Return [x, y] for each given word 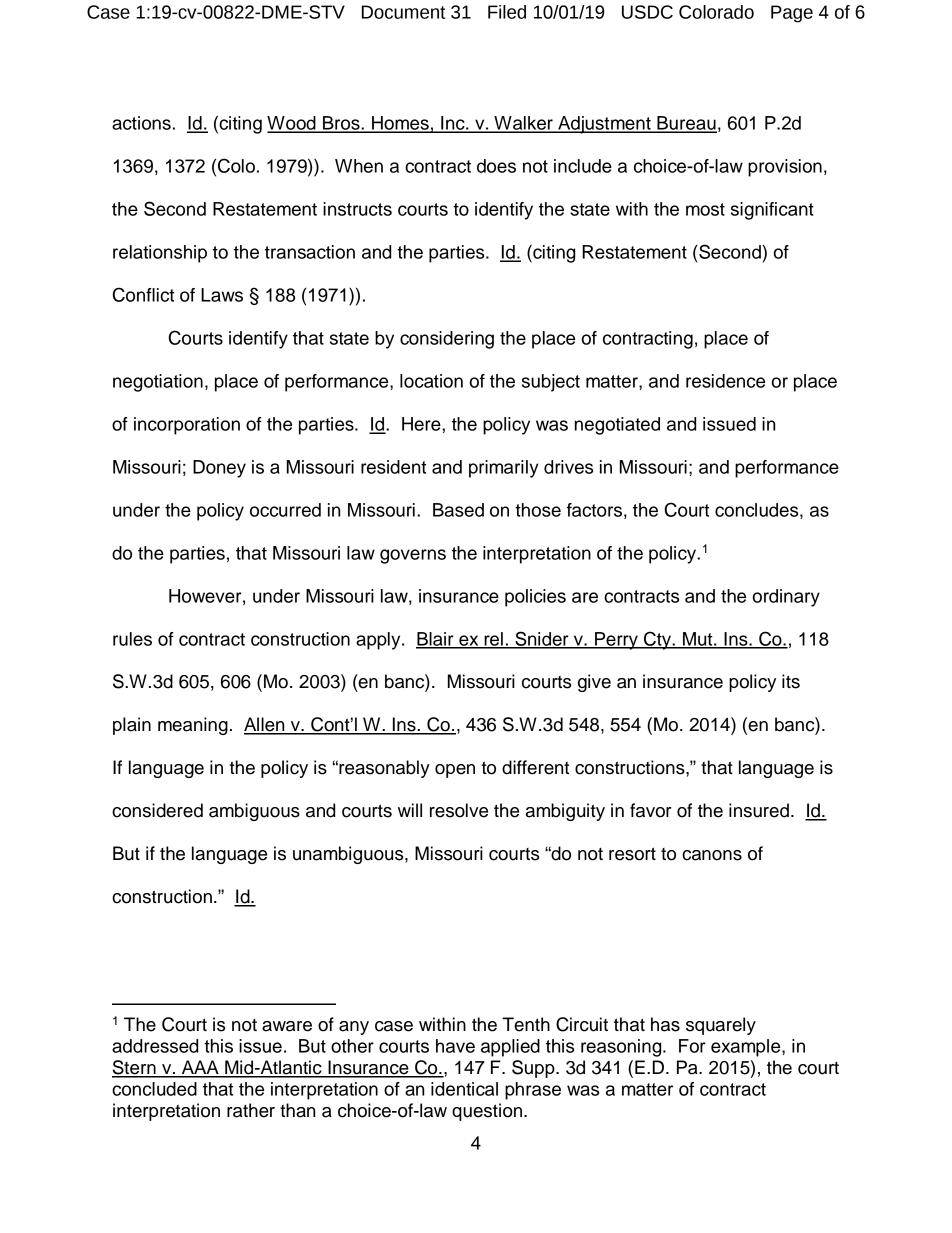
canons [712, 855]
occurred [285, 510]
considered [157, 810]
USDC [647, 12]
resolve [459, 810]
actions [141, 123]
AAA [200, 1068]
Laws [222, 295]
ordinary [786, 598]
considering [447, 340]
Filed [507, 12]
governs [413, 556]
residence [725, 381]
